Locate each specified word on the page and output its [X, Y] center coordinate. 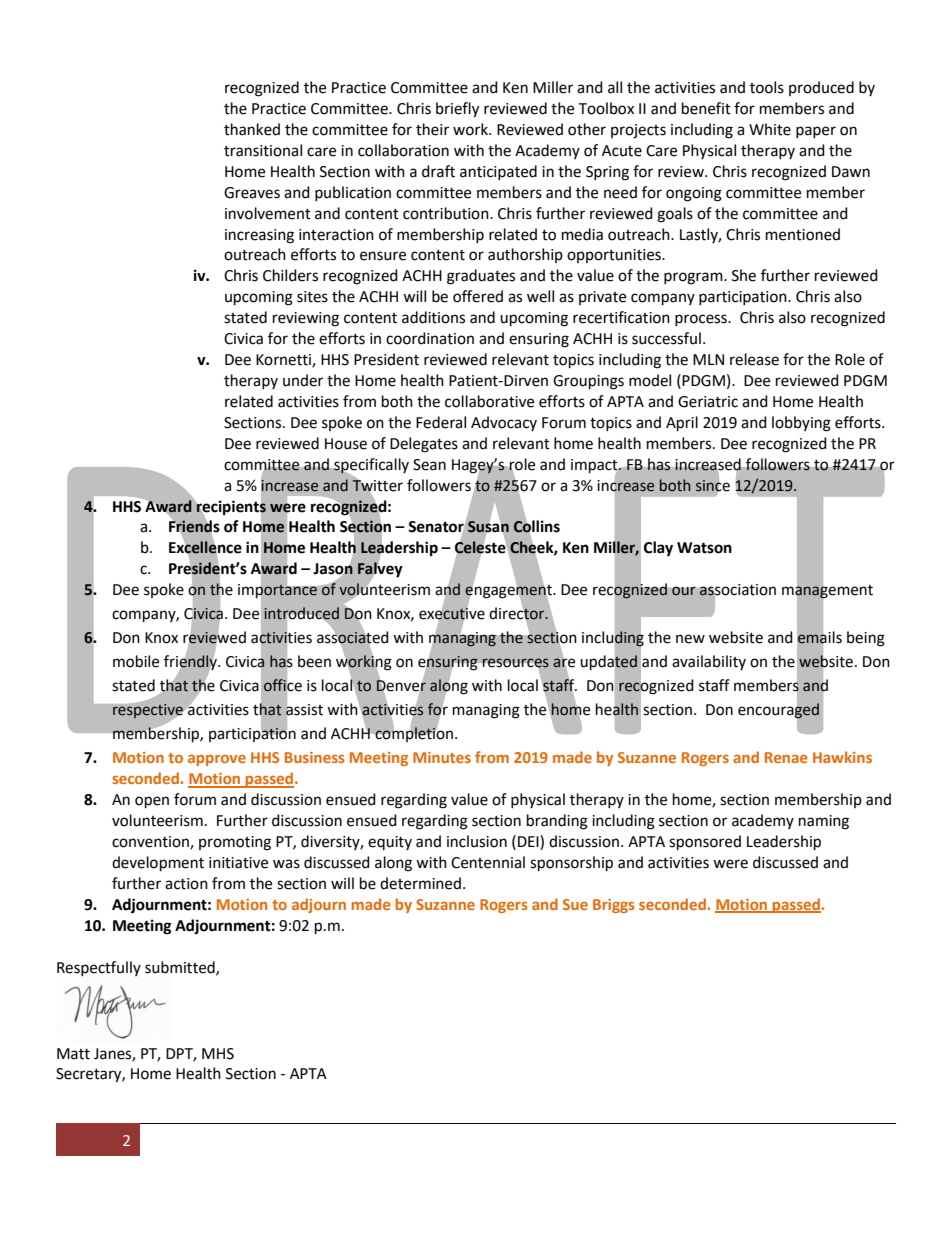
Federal [441, 422]
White [770, 129]
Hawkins [842, 757]
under [303, 380]
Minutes [442, 757]
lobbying [801, 424]
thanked [252, 129]
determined [420, 883]
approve [217, 760]
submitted [181, 968]
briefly [457, 110]
